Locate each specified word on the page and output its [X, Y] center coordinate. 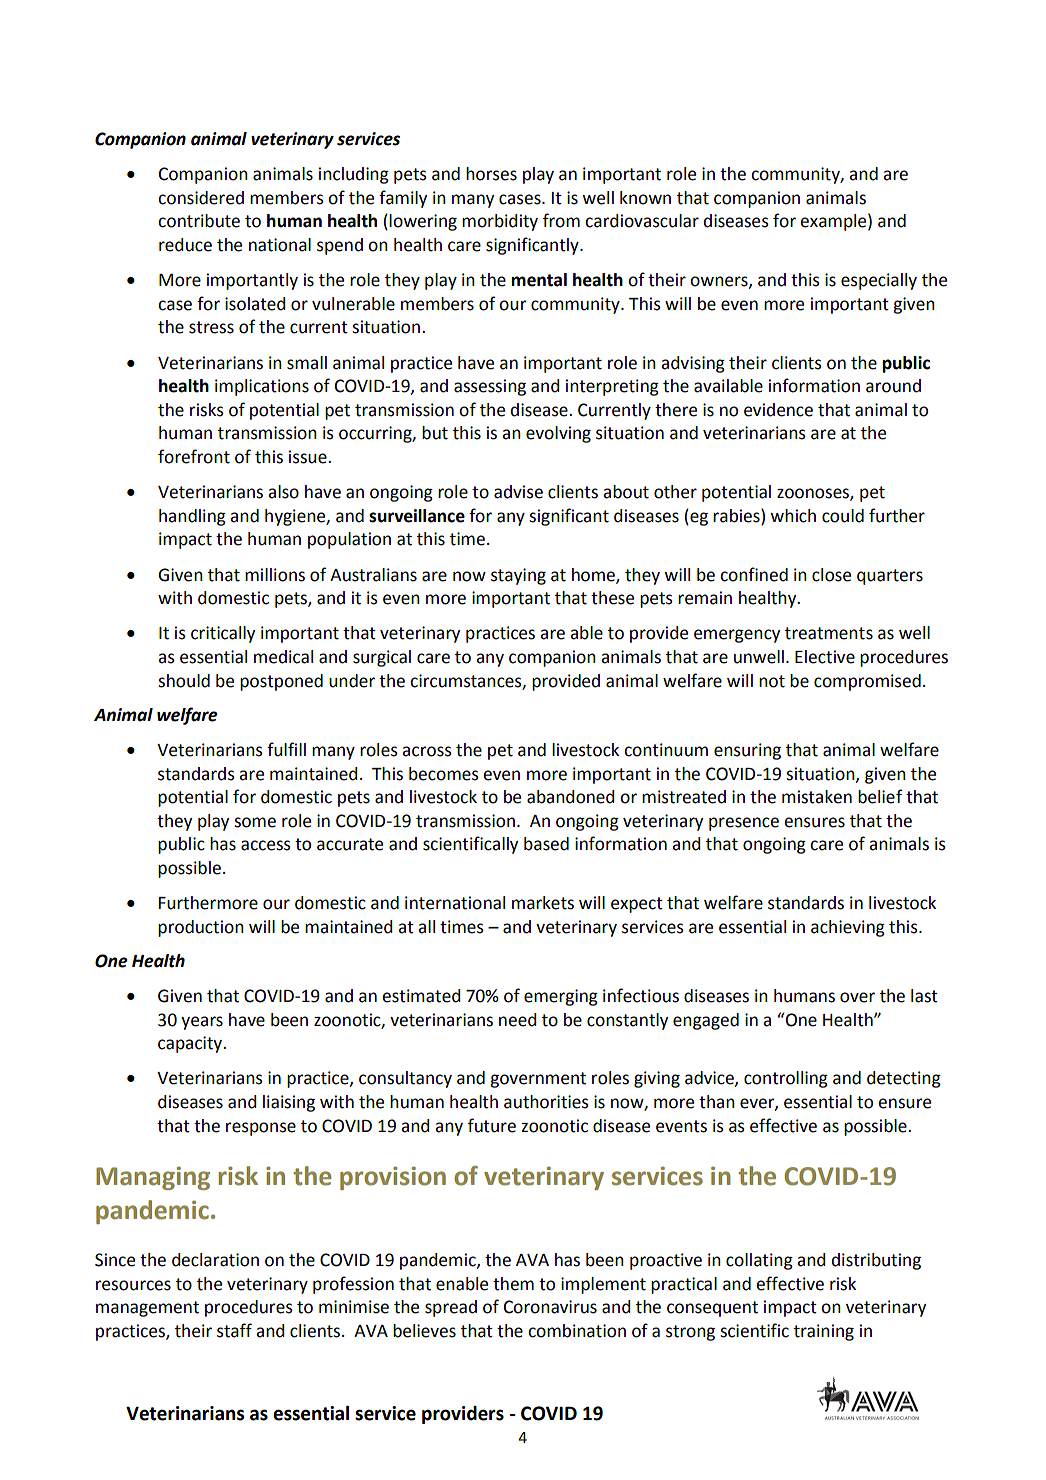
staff [234, 1330]
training [824, 1332]
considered [201, 198]
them [513, 1284]
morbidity [500, 222]
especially [879, 281]
